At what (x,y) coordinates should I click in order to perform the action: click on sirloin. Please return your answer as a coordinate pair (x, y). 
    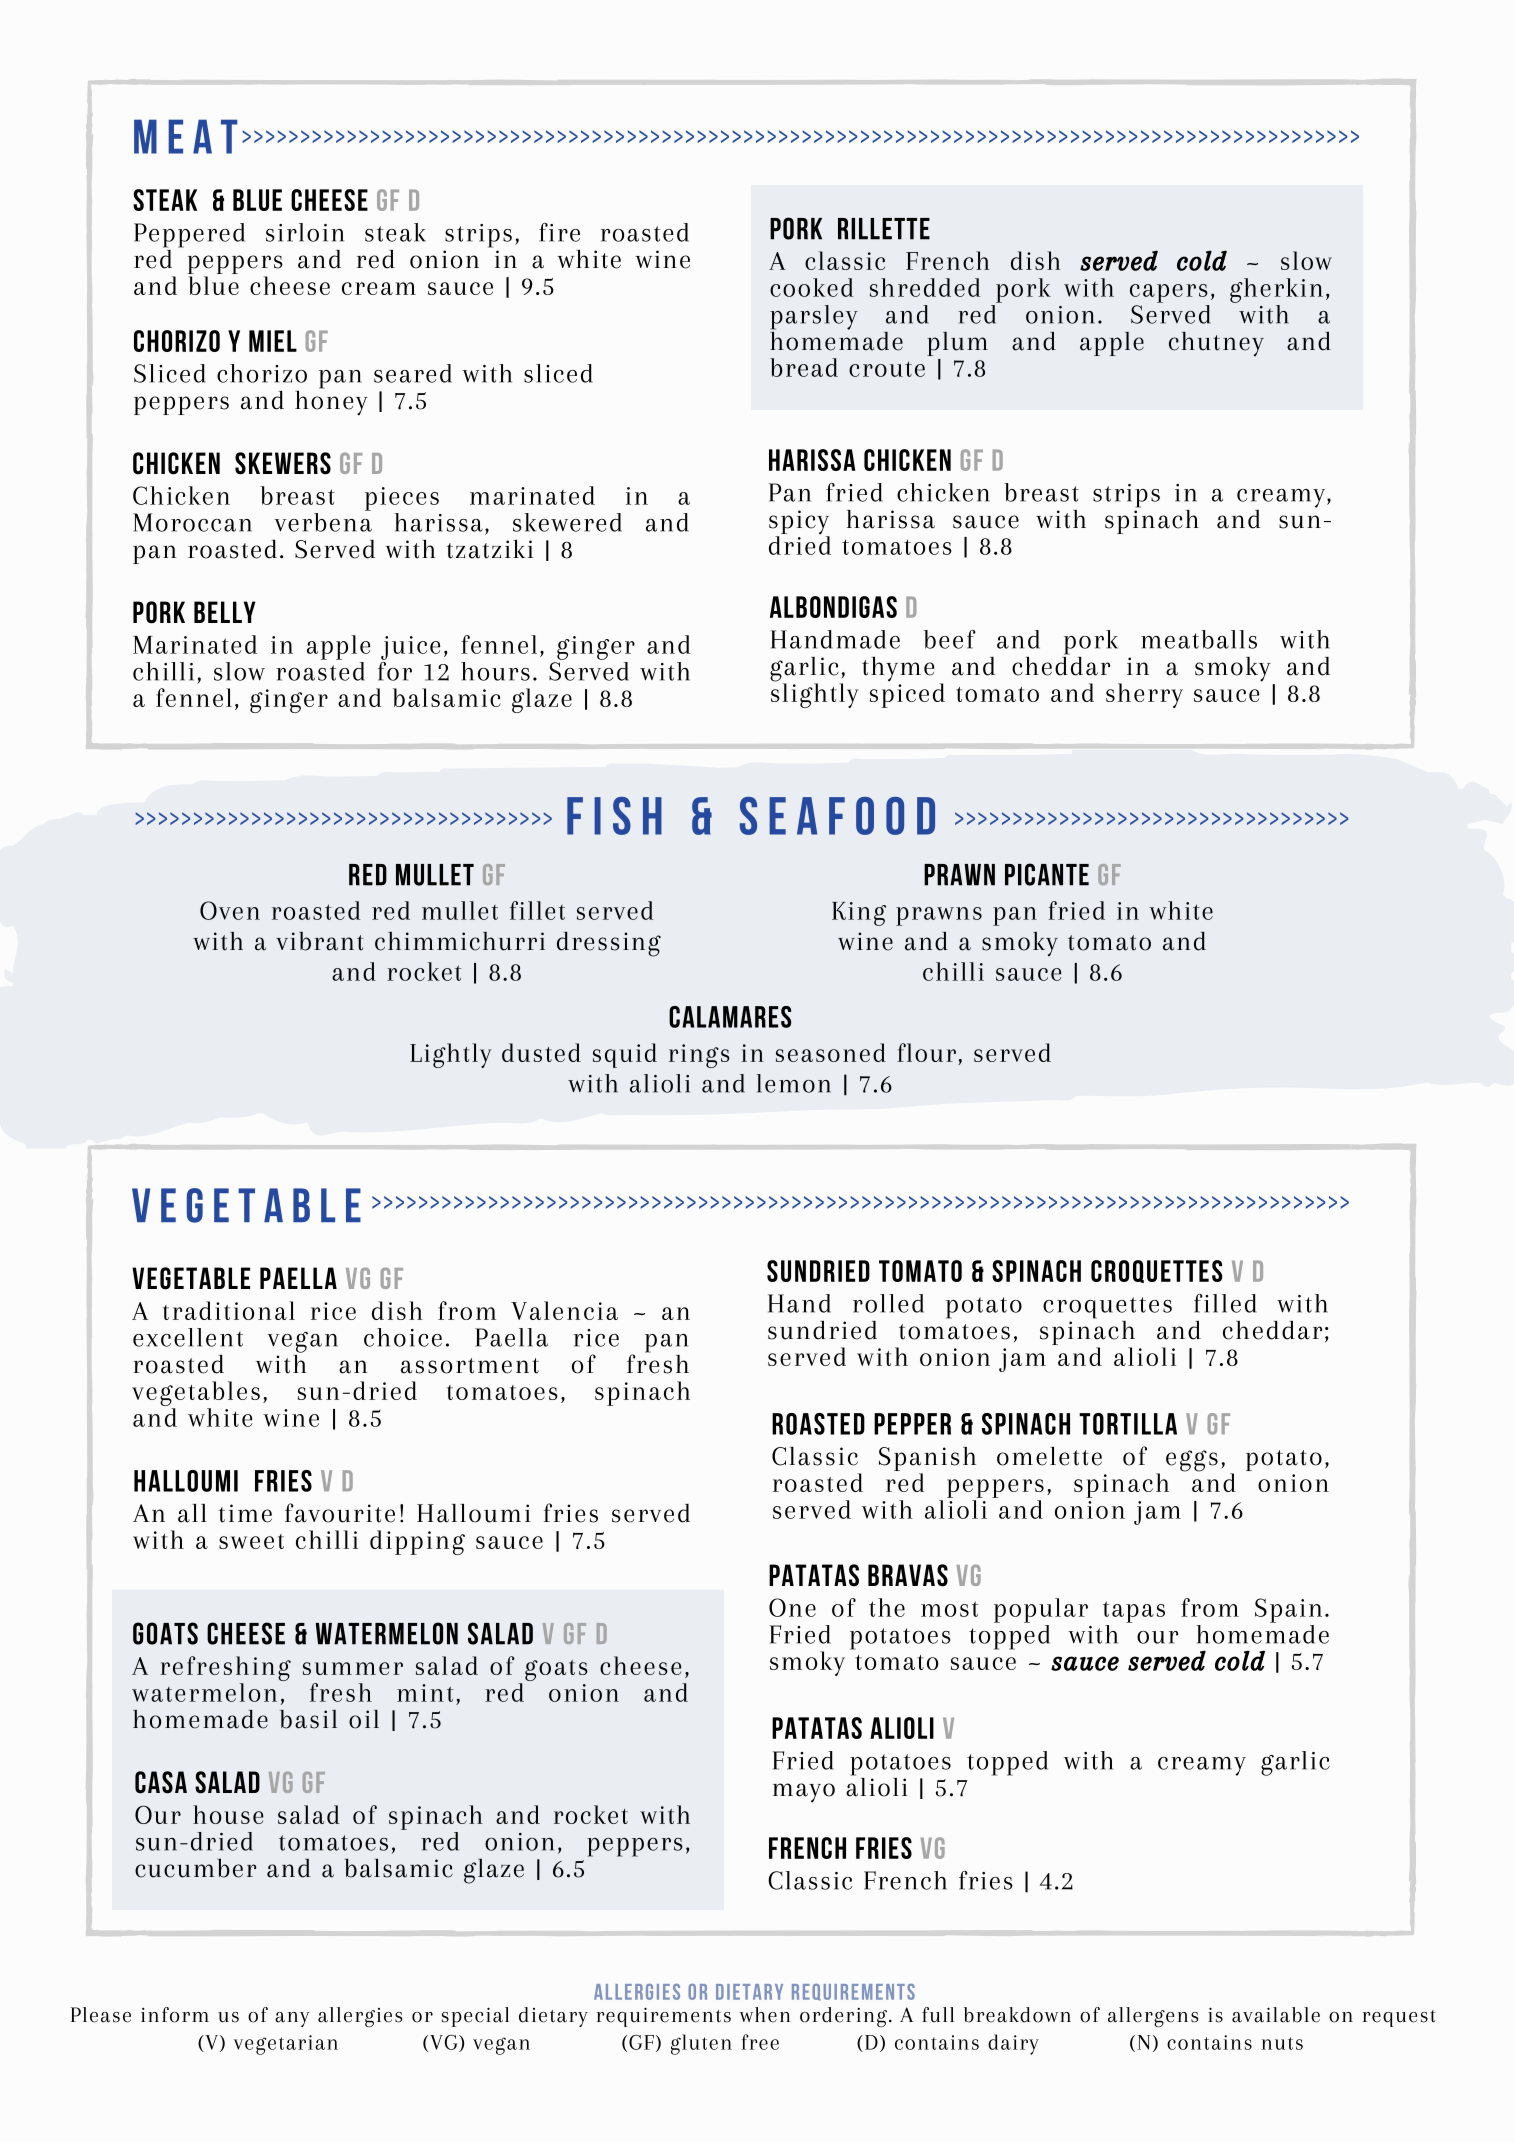
    Looking at the image, I should click on (305, 232).
